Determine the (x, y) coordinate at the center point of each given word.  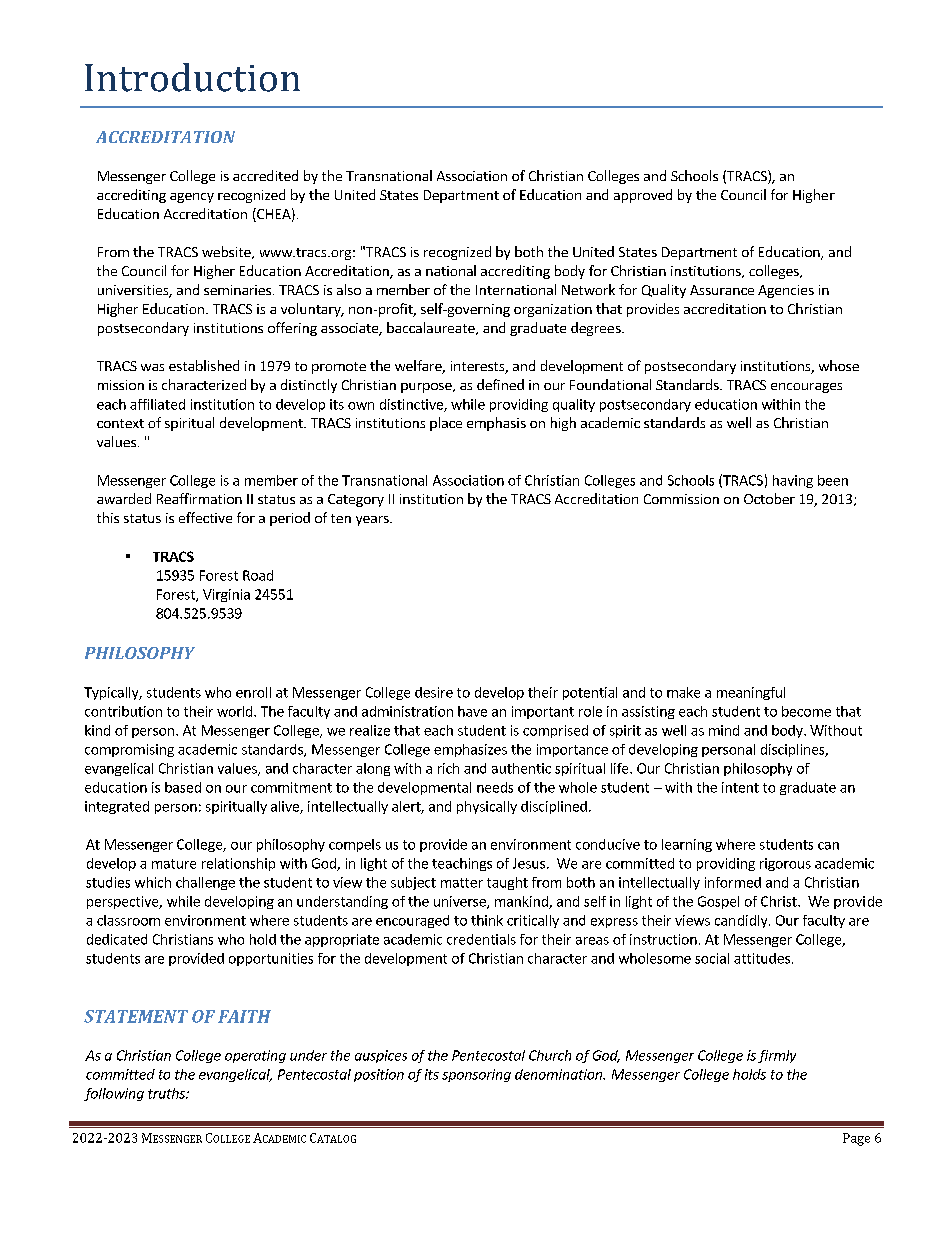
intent (740, 787)
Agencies (786, 291)
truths (167, 1093)
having (793, 481)
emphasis (496, 424)
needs (495, 787)
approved (643, 196)
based (183, 787)
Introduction (192, 77)
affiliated (157, 404)
